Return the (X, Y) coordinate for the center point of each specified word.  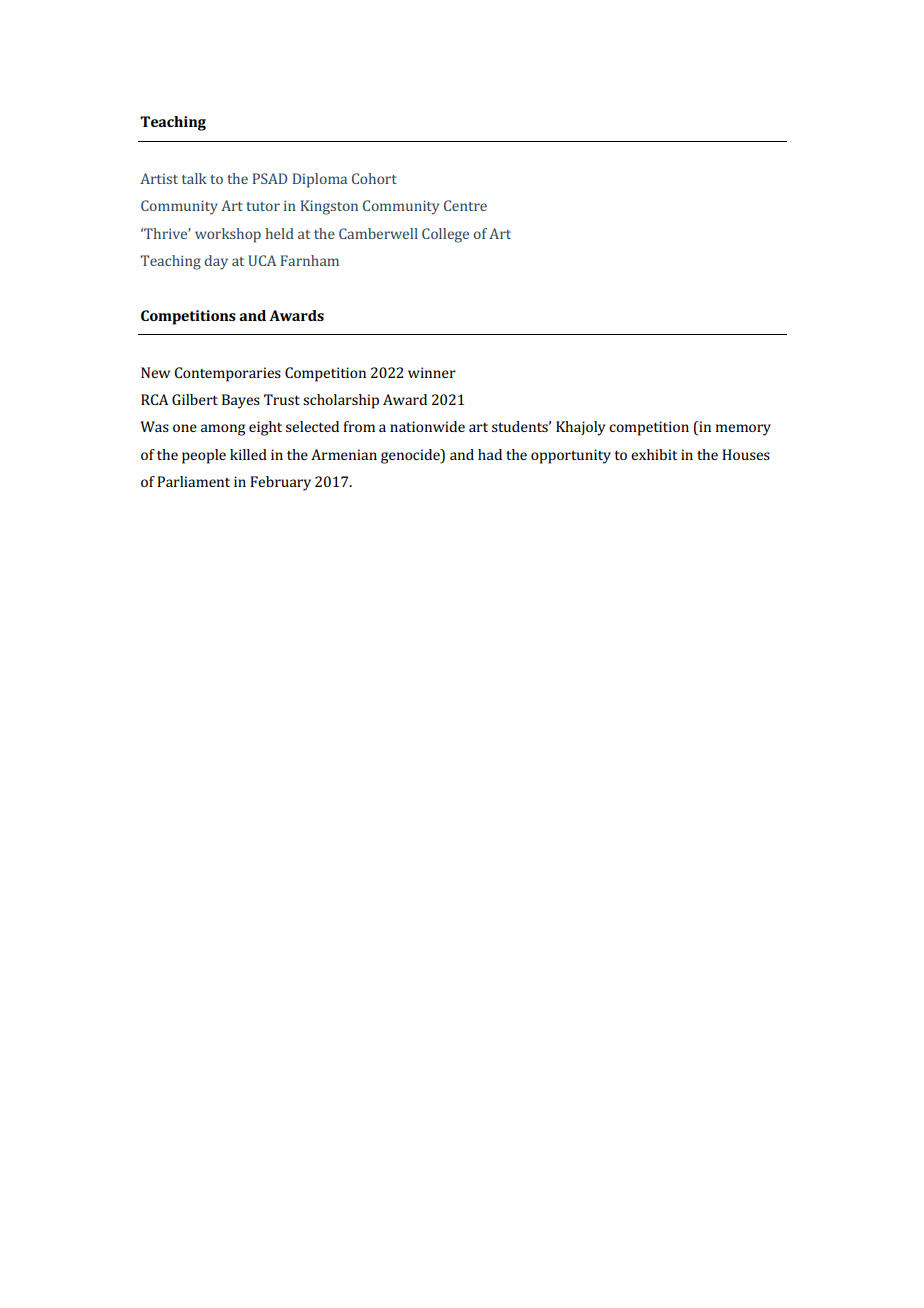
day (216, 262)
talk (194, 178)
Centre (465, 205)
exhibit (654, 454)
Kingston (329, 207)
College (445, 235)
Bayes (241, 401)
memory (743, 430)
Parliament (193, 481)
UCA (262, 260)
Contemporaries (227, 374)
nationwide (427, 426)
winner (432, 372)
